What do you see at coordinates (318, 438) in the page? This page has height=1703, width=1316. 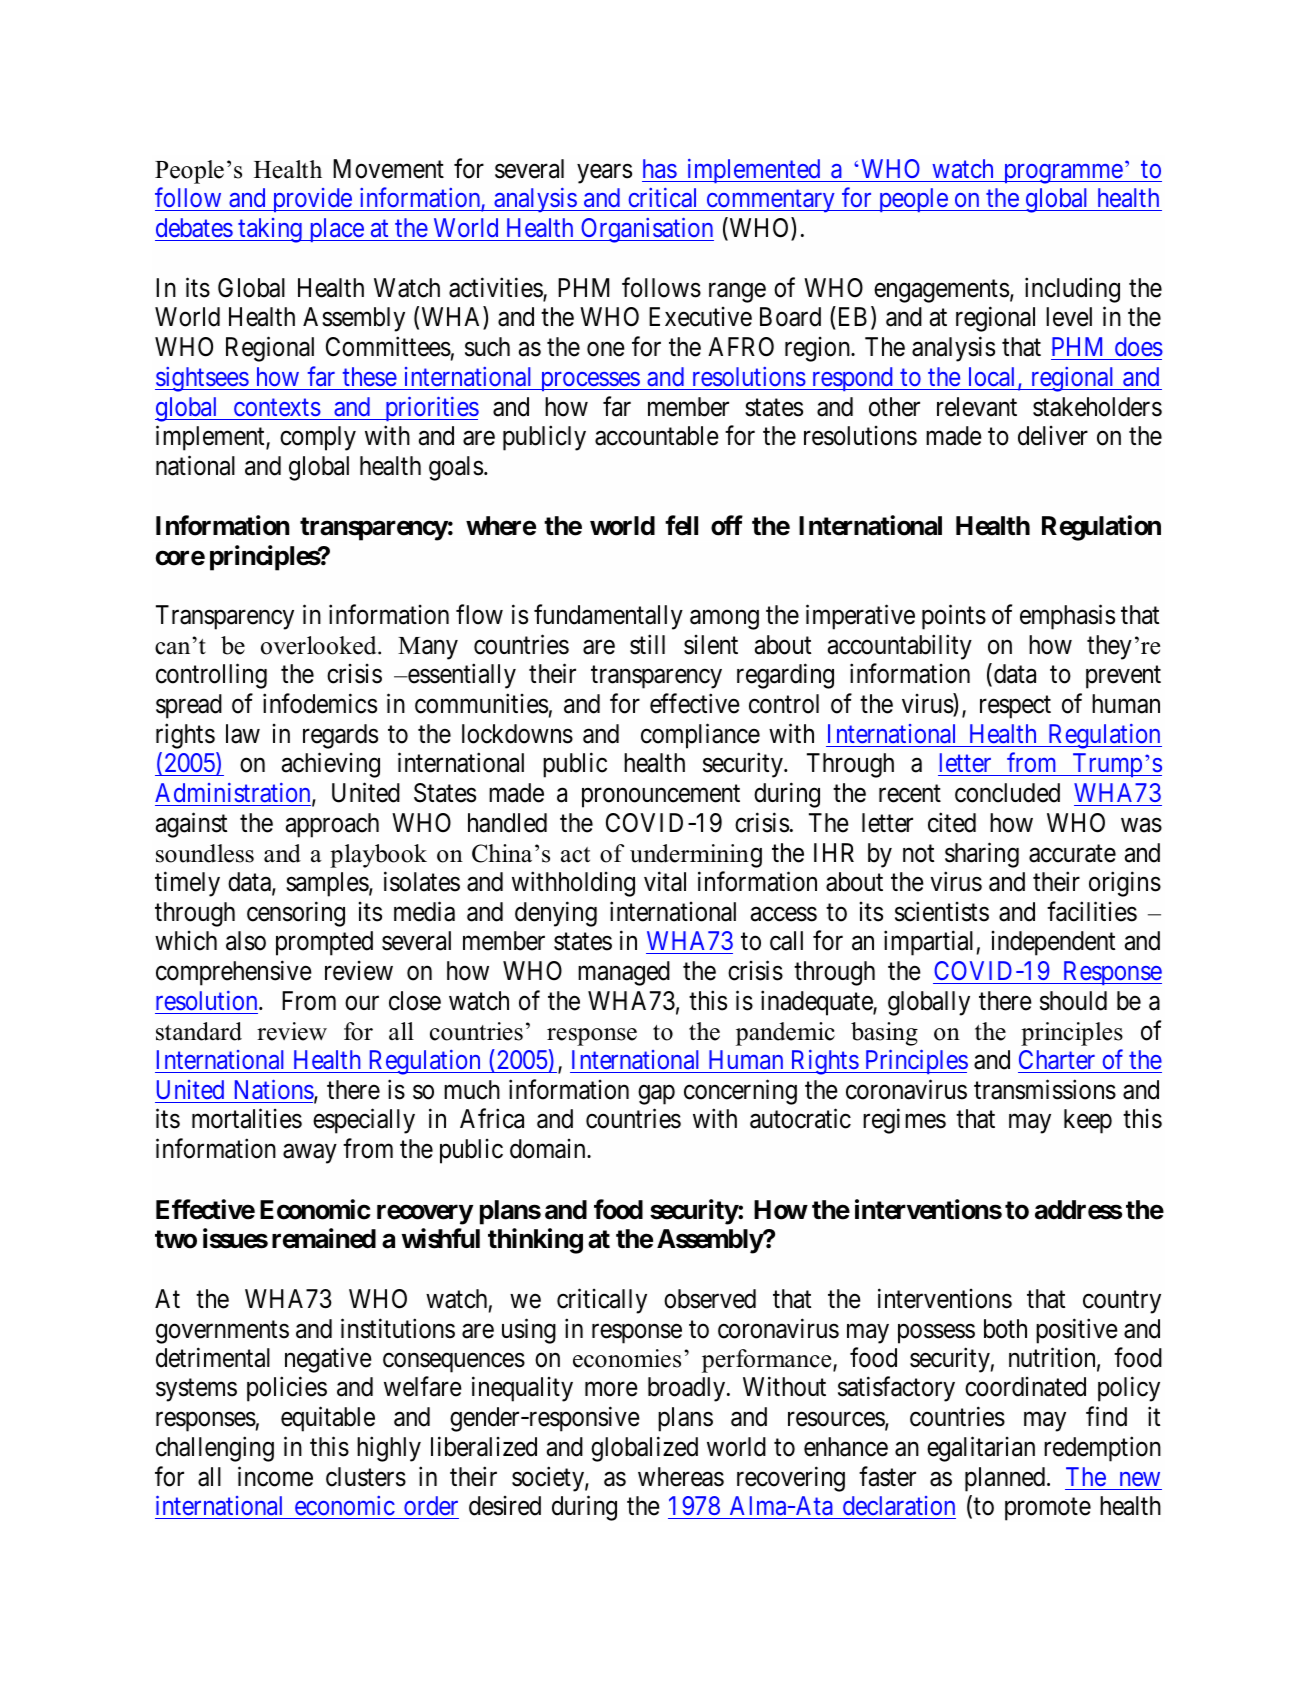 I see `comply` at bounding box center [318, 438].
